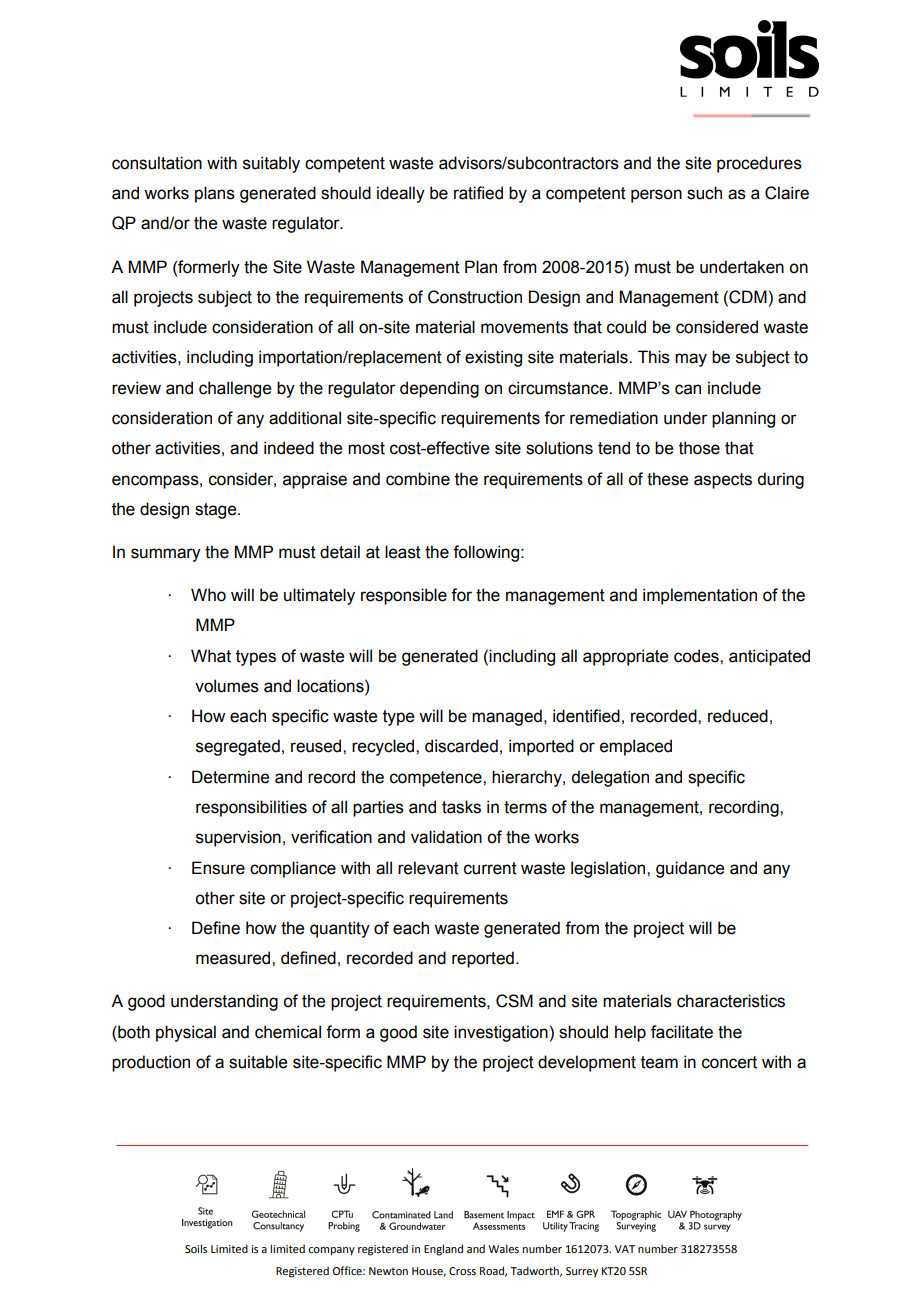  I want to click on Soils, so click(196, 1248).
